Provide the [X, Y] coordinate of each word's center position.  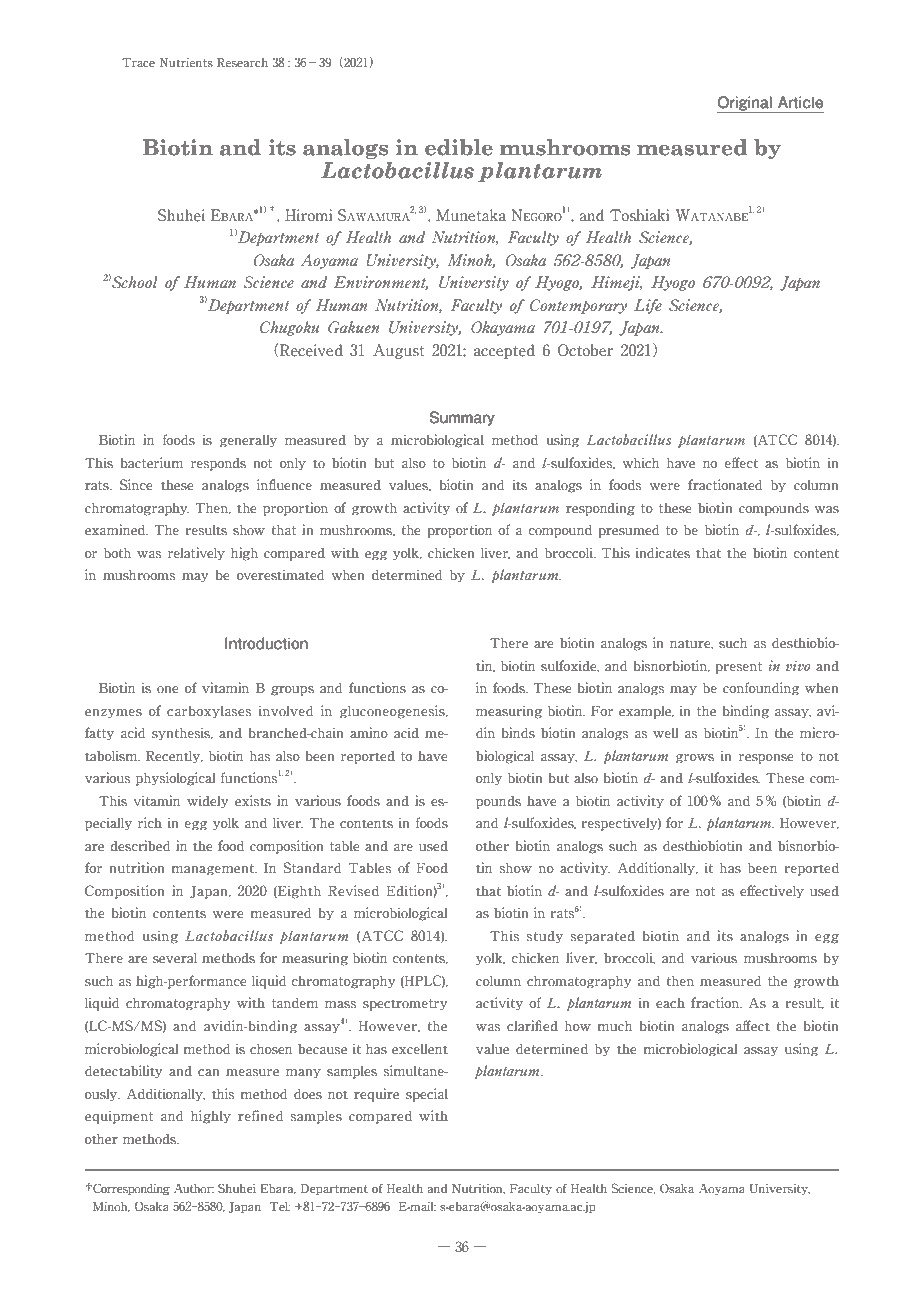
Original [745, 104]
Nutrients [186, 62]
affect [753, 1026]
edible [459, 147]
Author [194, 1188]
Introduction [266, 643]
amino [369, 733]
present [738, 668]
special [427, 1095]
